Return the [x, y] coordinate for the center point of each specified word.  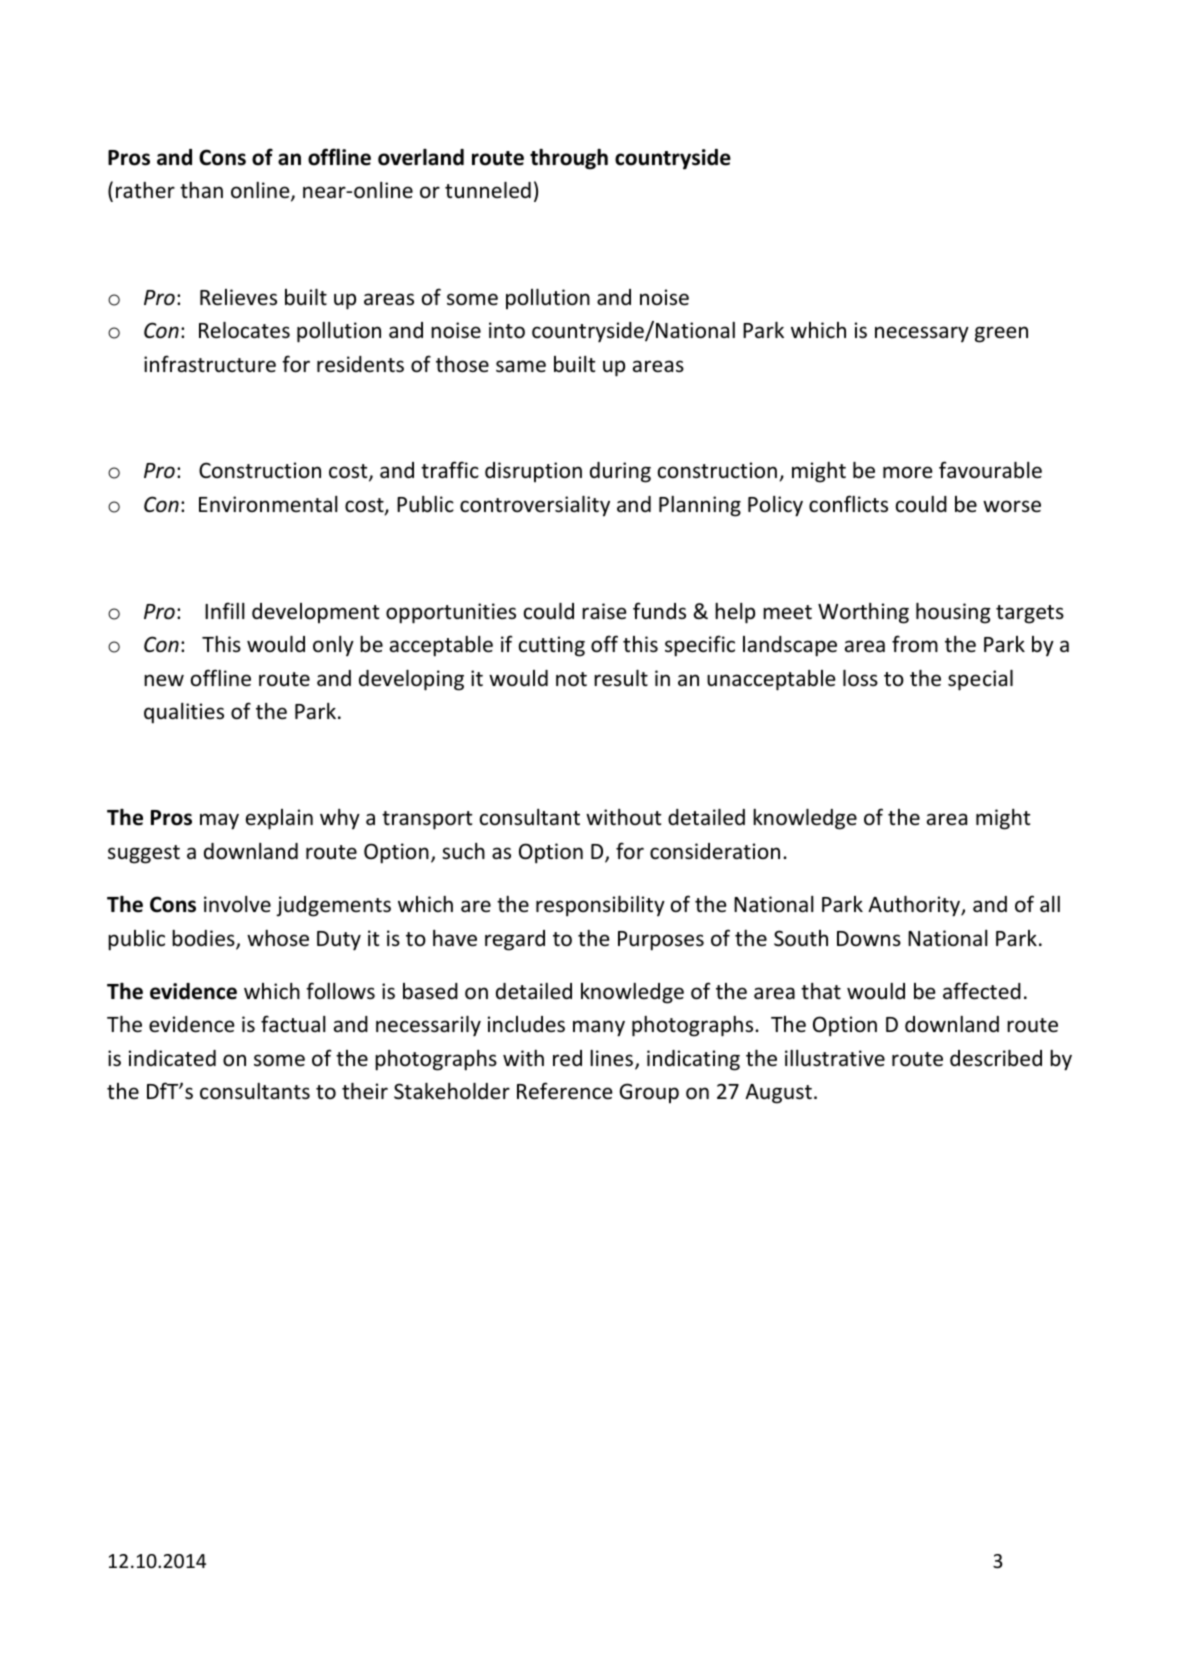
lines [611, 1058]
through [569, 159]
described [996, 1058]
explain [279, 819]
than [201, 190]
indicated [172, 1058]
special [980, 680]
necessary [922, 334]
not [571, 679]
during [620, 472]
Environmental [268, 504]
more [908, 472]
